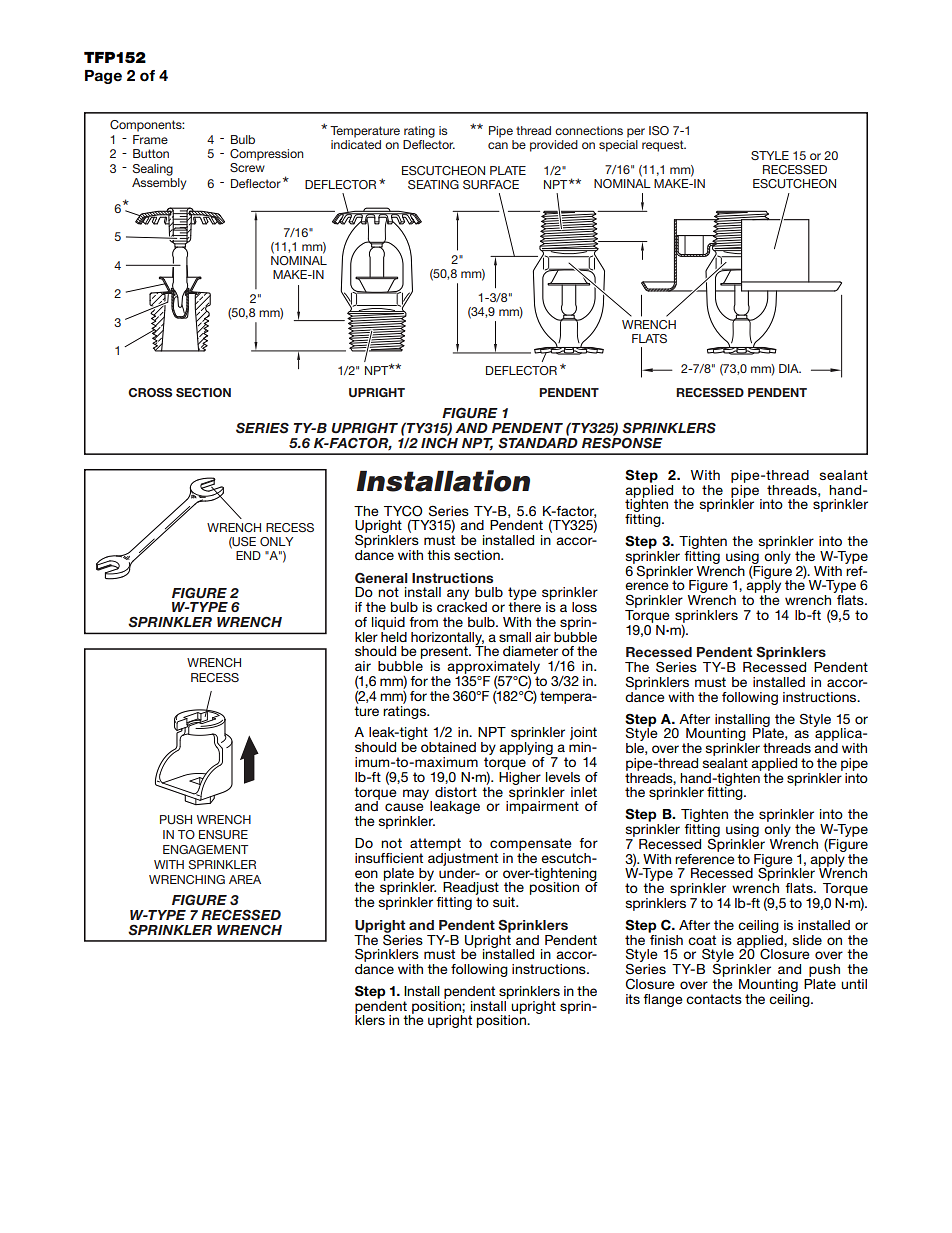 The image size is (952, 1233). What do you see at coordinates (245, 879) in the screenshot?
I see `AREA` at bounding box center [245, 879].
